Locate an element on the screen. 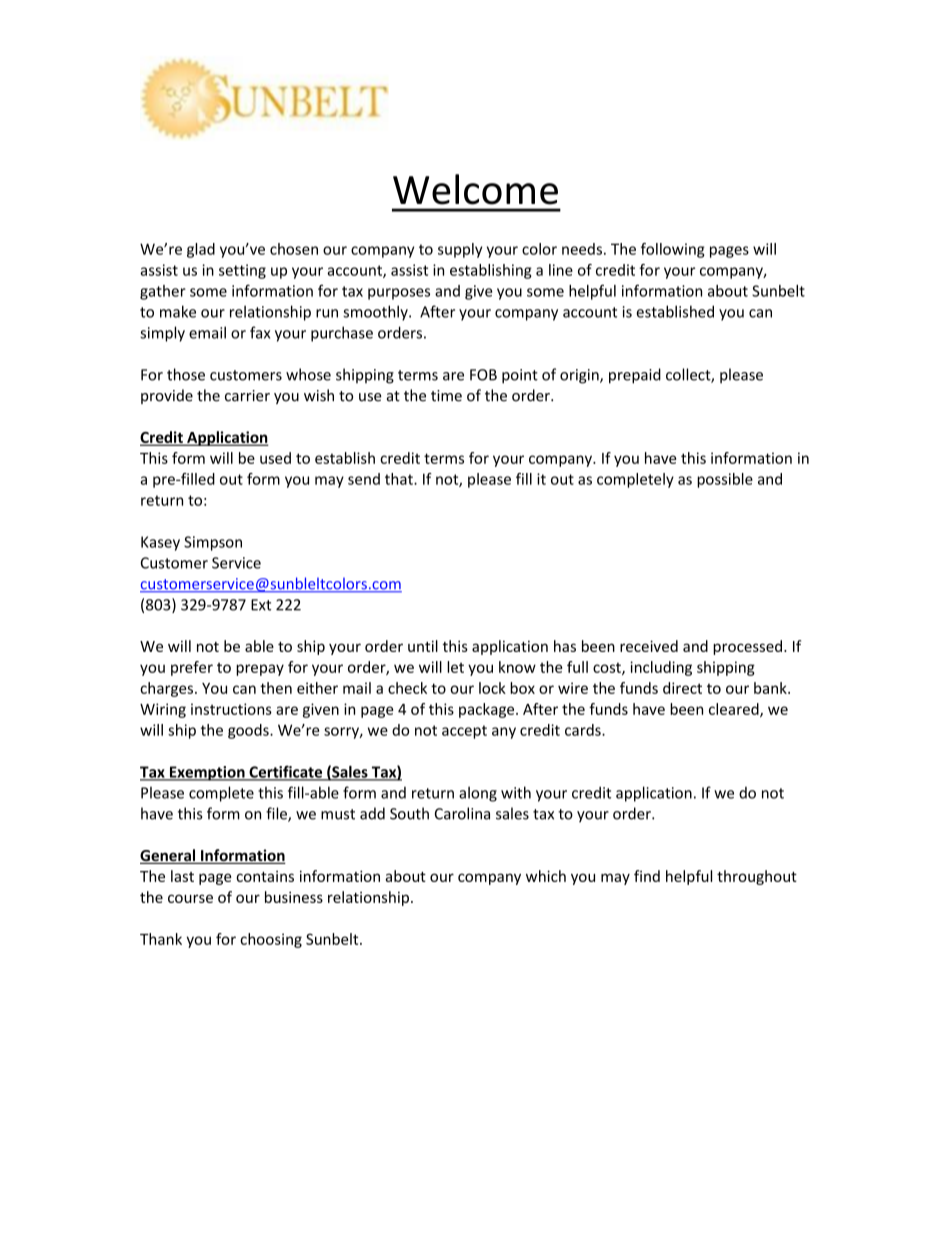 The height and width of the screenshot is (1233, 952). prepay is located at coordinates (260, 670).
